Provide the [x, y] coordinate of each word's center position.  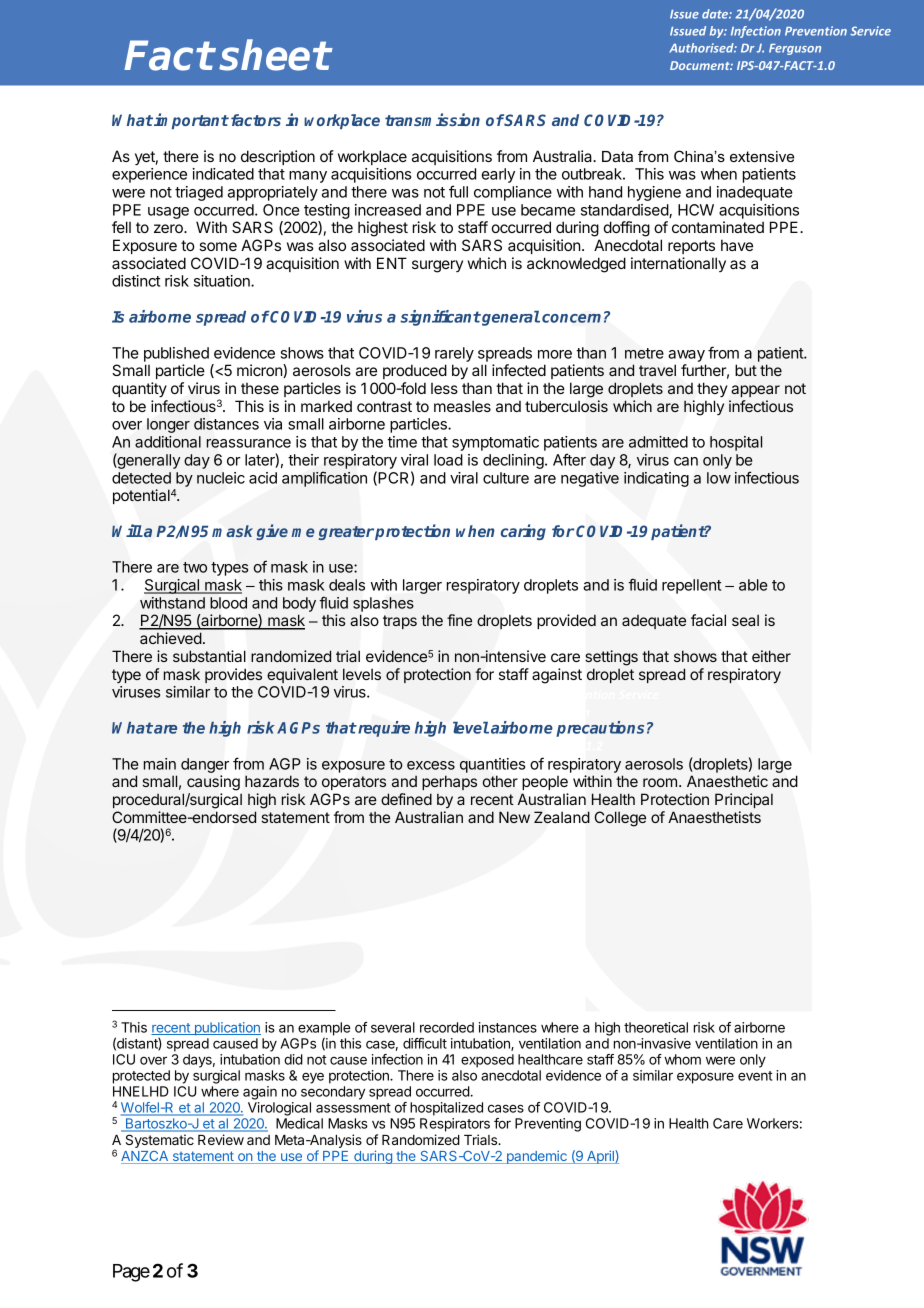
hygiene [654, 193]
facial [708, 620]
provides [233, 675]
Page [131, 1273]
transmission [432, 119]
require [383, 729]
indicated [223, 174]
